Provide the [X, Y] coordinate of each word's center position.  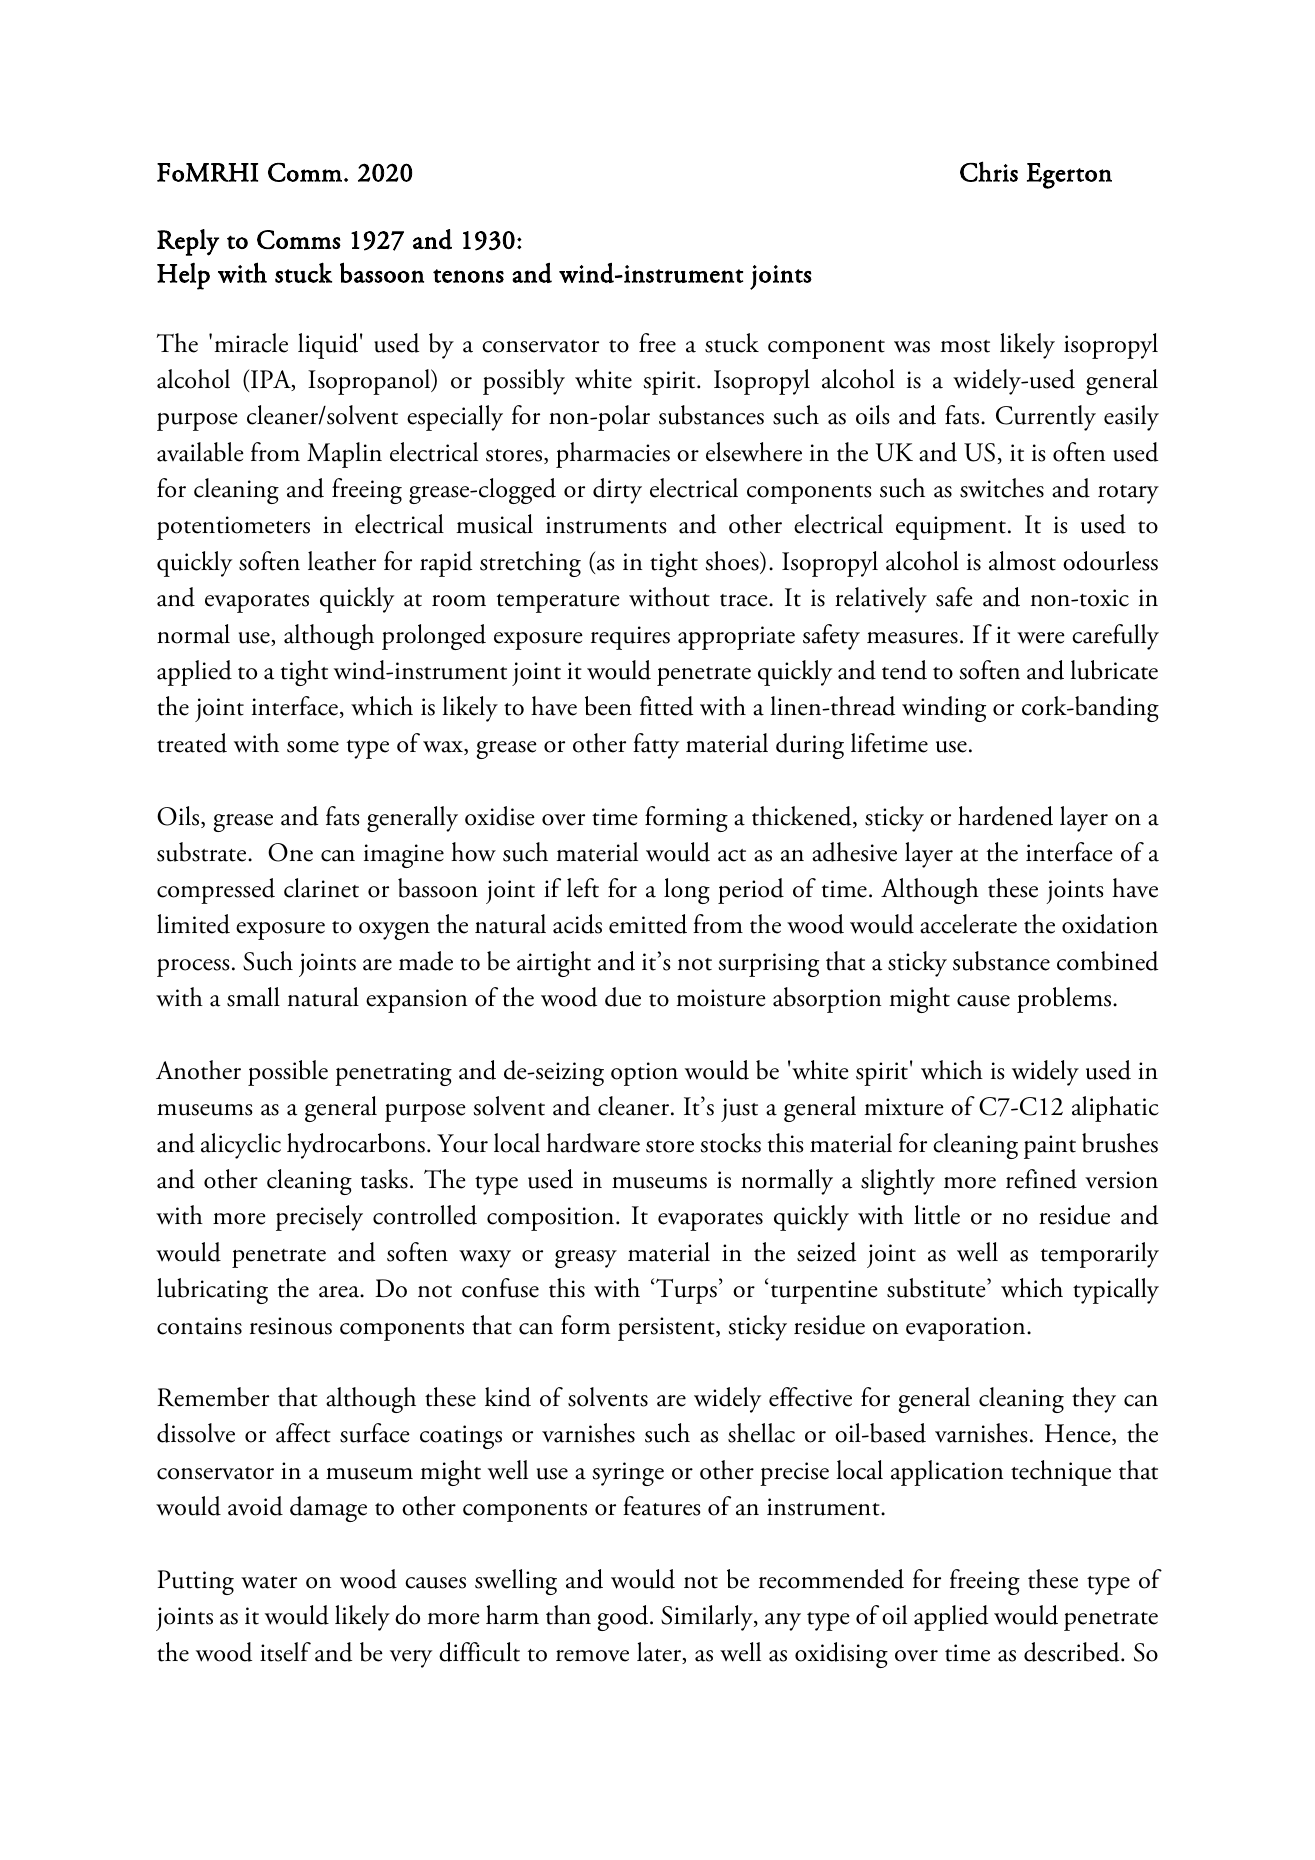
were [1041, 638]
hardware [593, 1143]
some [313, 747]
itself [285, 1652]
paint [1050, 1147]
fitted [666, 706]
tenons [468, 276]
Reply [188, 242]
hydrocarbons [356, 1146]
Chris [989, 171]
